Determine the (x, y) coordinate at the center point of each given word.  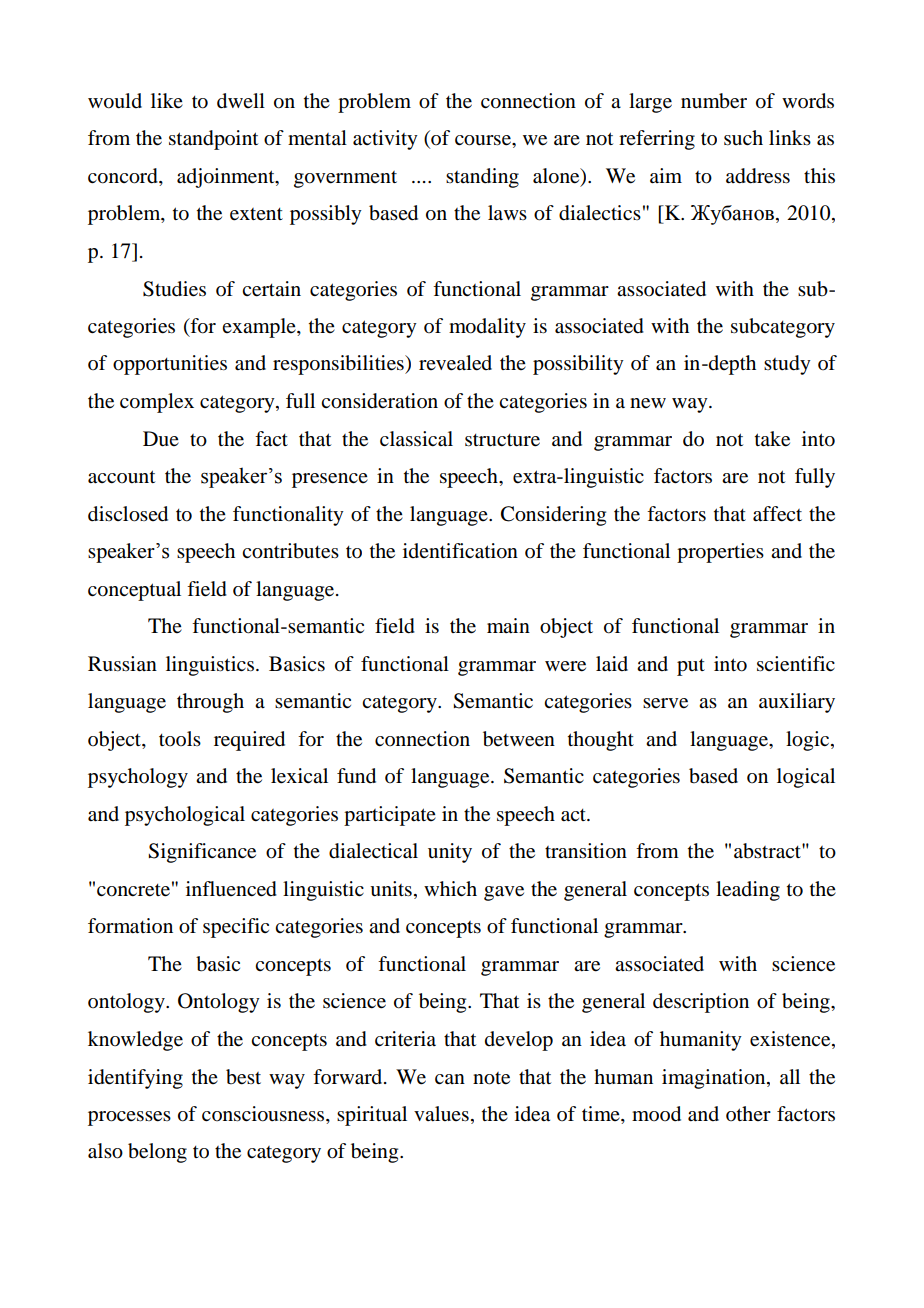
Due (161, 439)
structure (502, 440)
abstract (768, 851)
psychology (138, 778)
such (743, 137)
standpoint (213, 140)
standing (482, 178)
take (772, 439)
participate (390, 816)
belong (157, 1153)
